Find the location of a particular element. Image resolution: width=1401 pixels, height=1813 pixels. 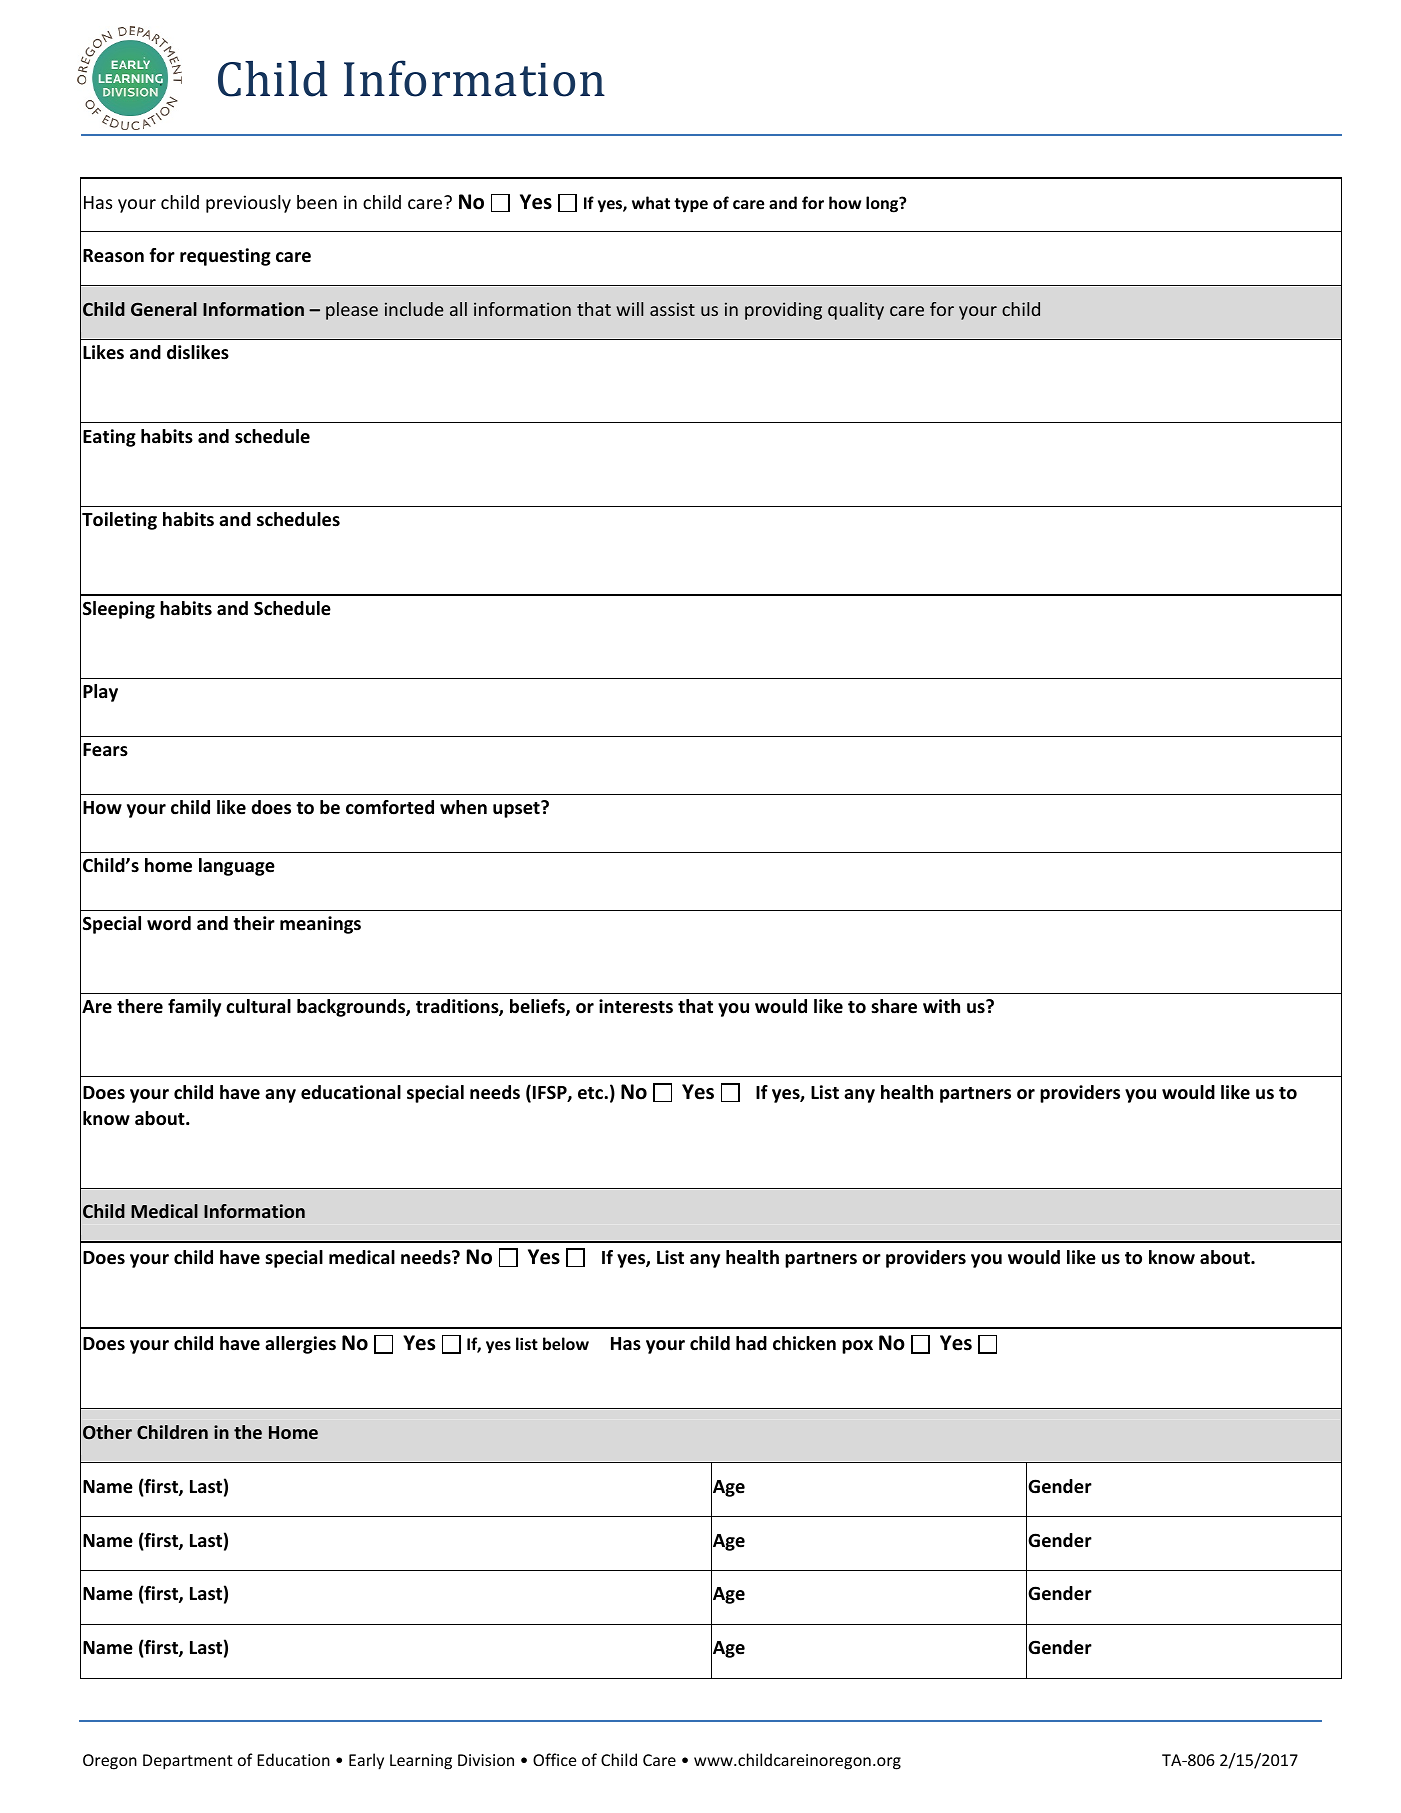

requesting is located at coordinates (225, 257).
